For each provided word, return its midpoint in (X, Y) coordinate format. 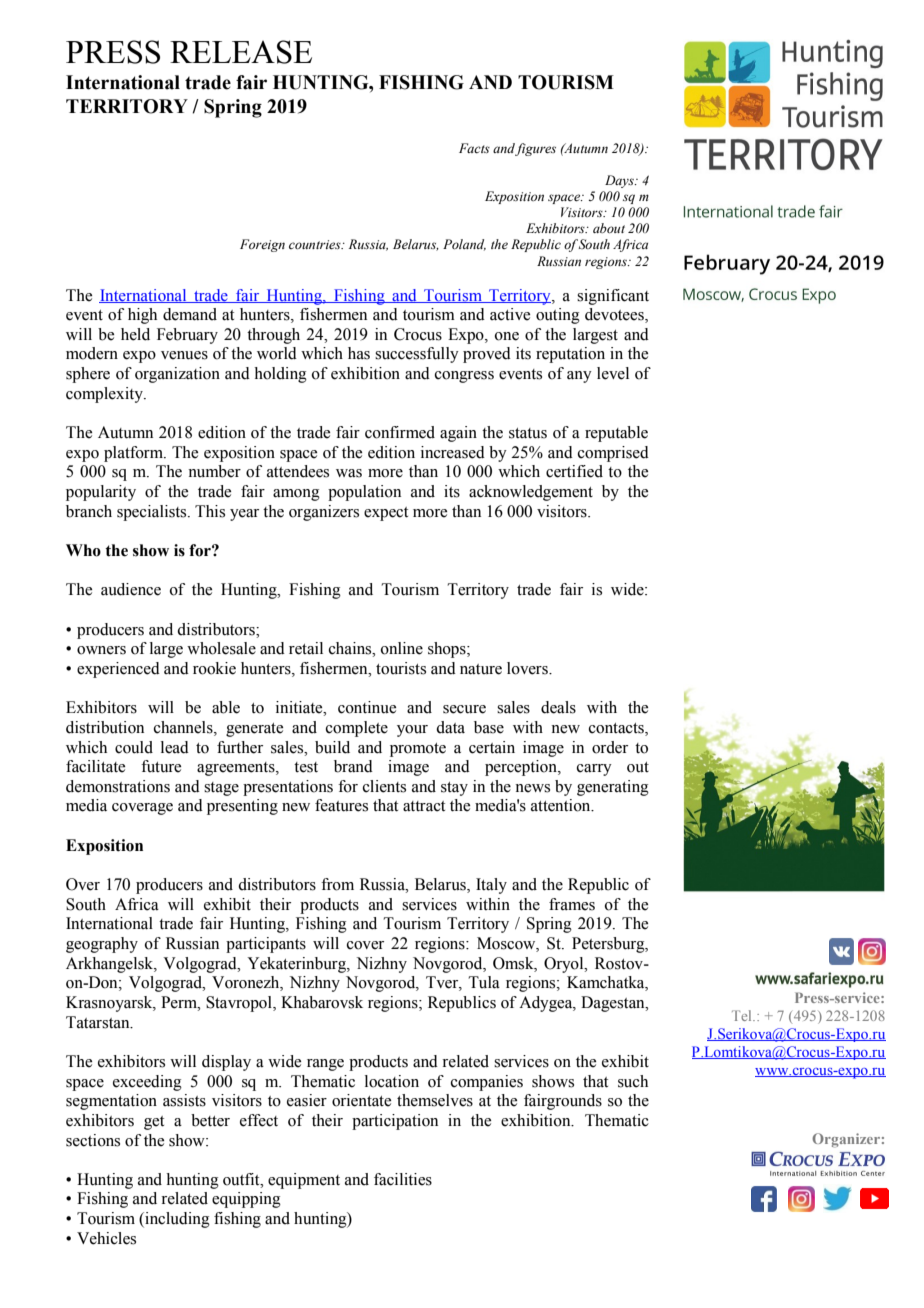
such (633, 1081)
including (176, 1220)
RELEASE (241, 52)
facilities (403, 1179)
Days (620, 181)
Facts (474, 148)
